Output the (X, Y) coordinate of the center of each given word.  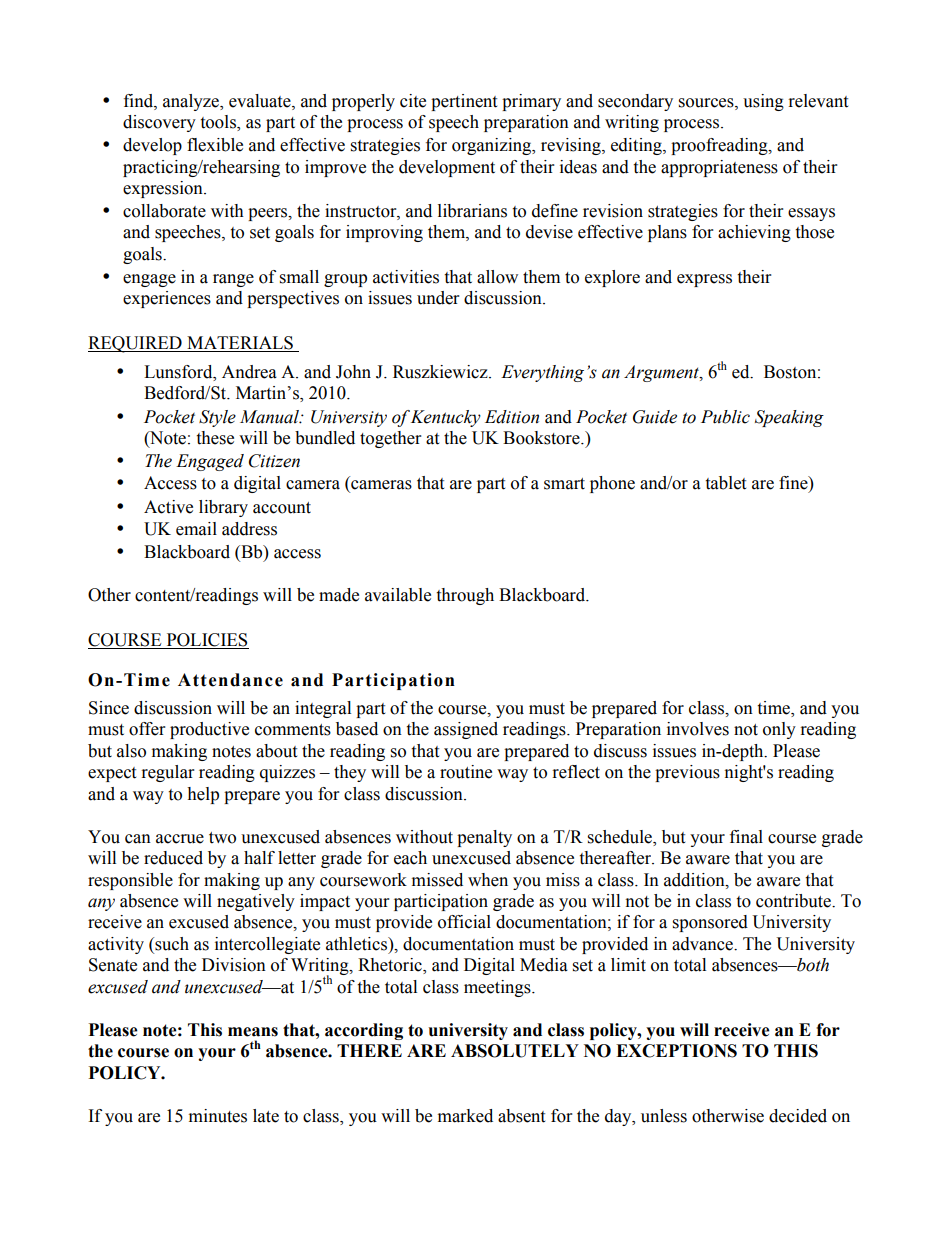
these (215, 438)
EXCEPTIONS (676, 1051)
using (763, 102)
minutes (218, 1116)
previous (687, 773)
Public (725, 417)
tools (219, 123)
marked (465, 1116)
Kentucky (446, 418)
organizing (493, 146)
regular (168, 773)
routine (466, 772)
